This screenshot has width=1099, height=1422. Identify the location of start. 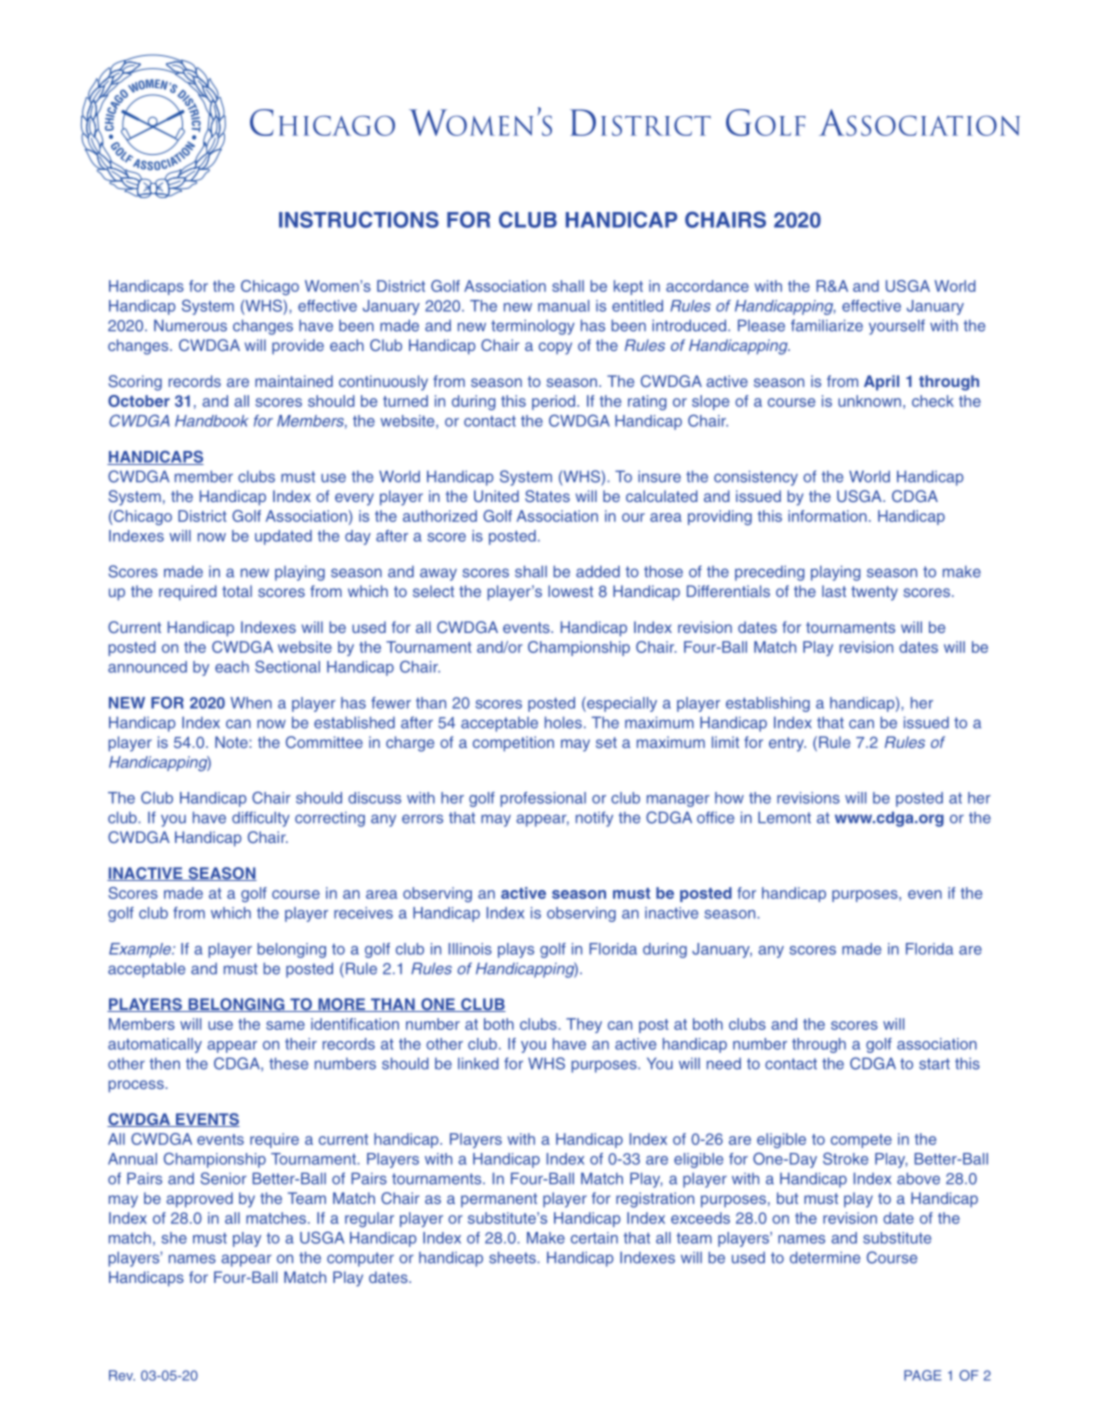
(934, 1064).
